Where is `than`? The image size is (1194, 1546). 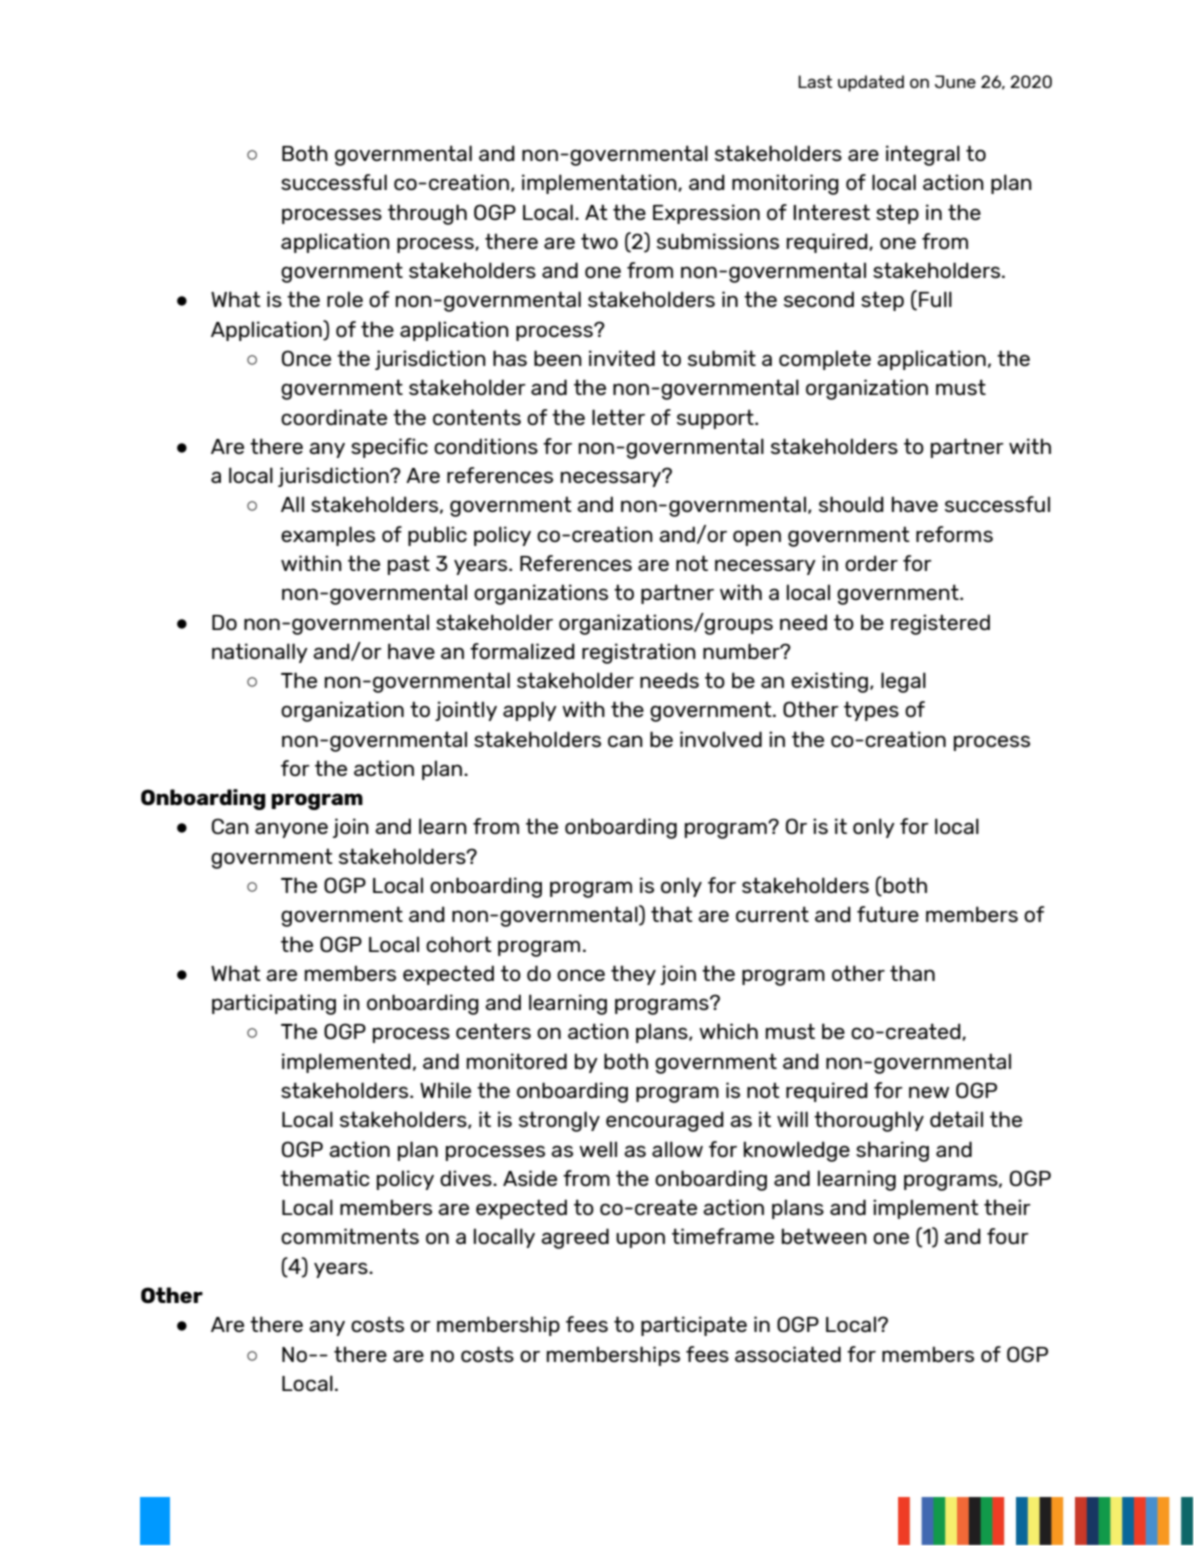
than is located at coordinates (912, 973).
